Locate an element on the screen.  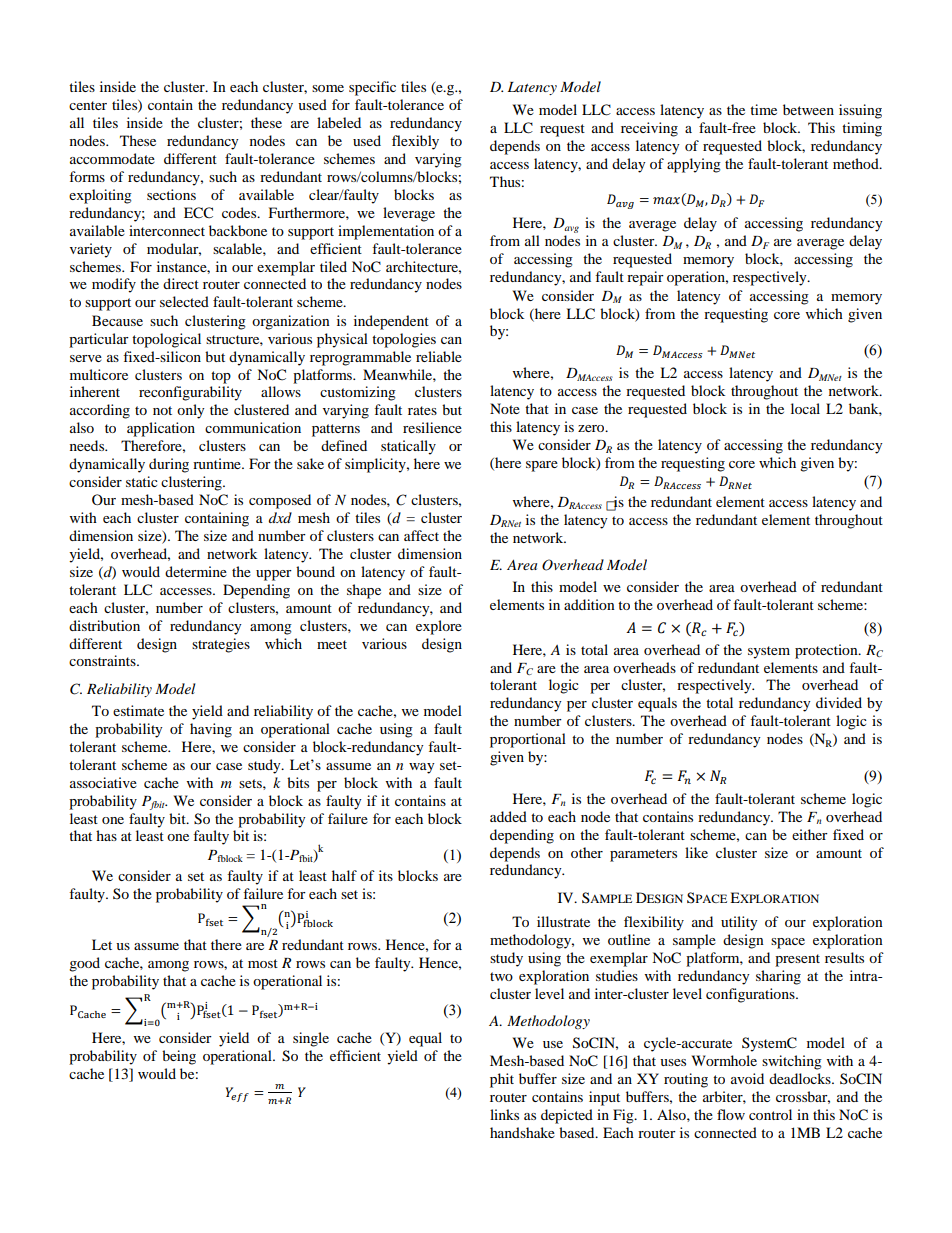
links is located at coordinates (504, 1114).
